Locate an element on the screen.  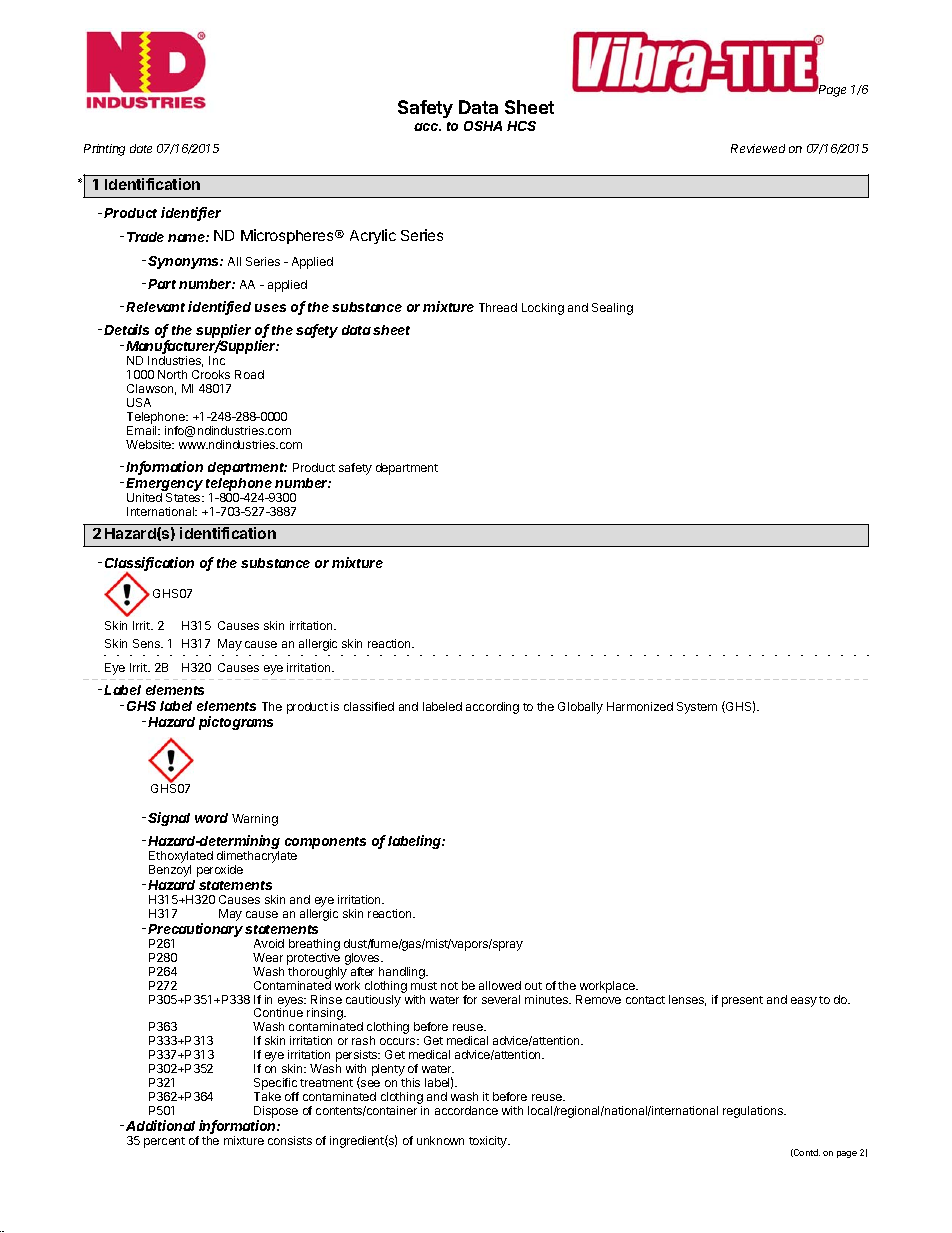
Warning is located at coordinates (255, 820).
